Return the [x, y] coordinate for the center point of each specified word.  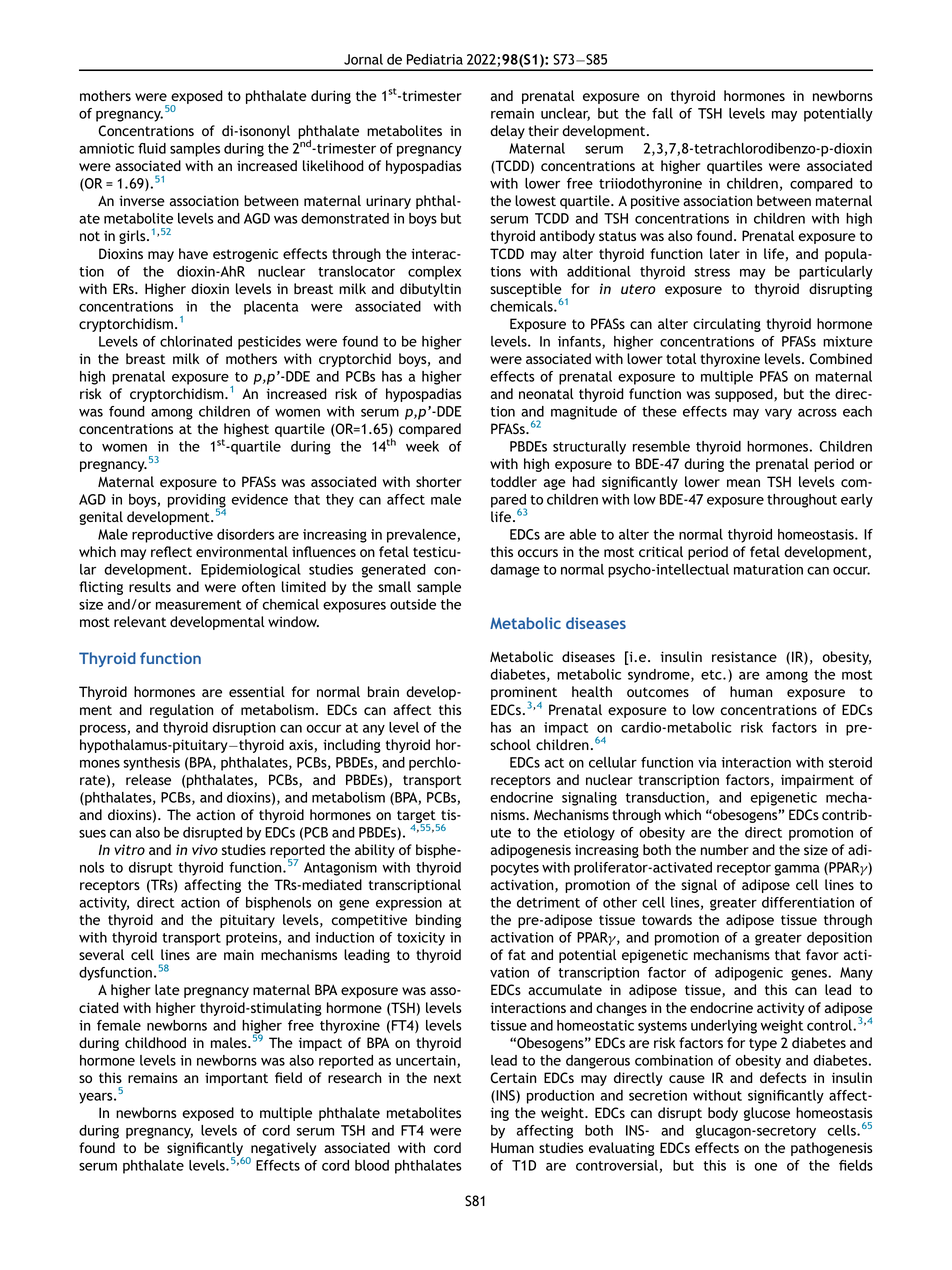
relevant [140, 621]
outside [413, 604]
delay [507, 132]
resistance [744, 656]
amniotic [106, 148]
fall [662, 113]
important [236, 1079]
